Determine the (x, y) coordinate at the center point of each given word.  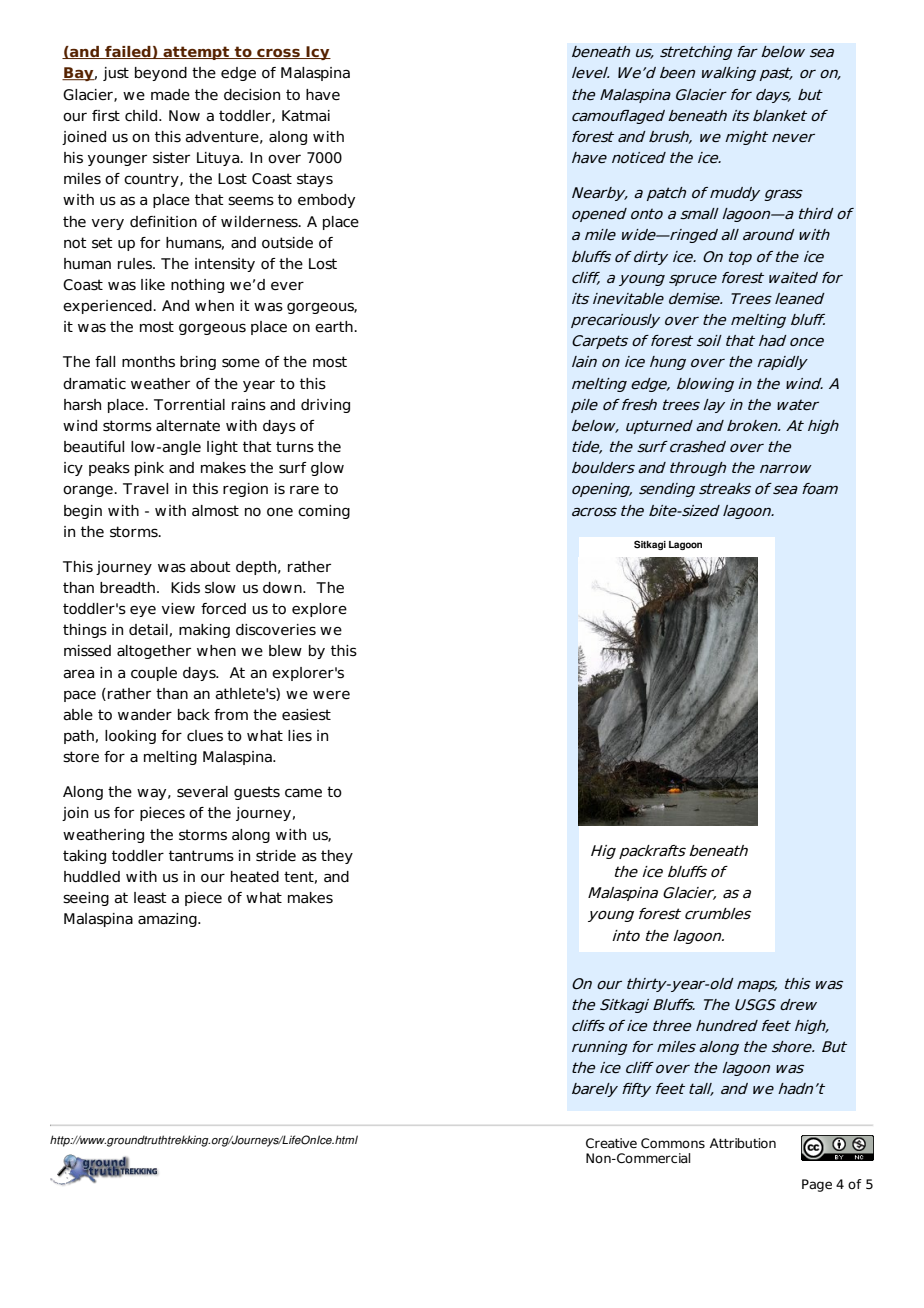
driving (325, 406)
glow (327, 469)
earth (335, 327)
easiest (306, 715)
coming (324, 512)
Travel (145, 489)
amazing (168, 920)
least (150, 898)
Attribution (743, 1143)
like (153, 285)
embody (326, 201)
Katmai (306, 116)
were (331, 695)
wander (145, 715)
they (337, 857)
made (170, 95)
